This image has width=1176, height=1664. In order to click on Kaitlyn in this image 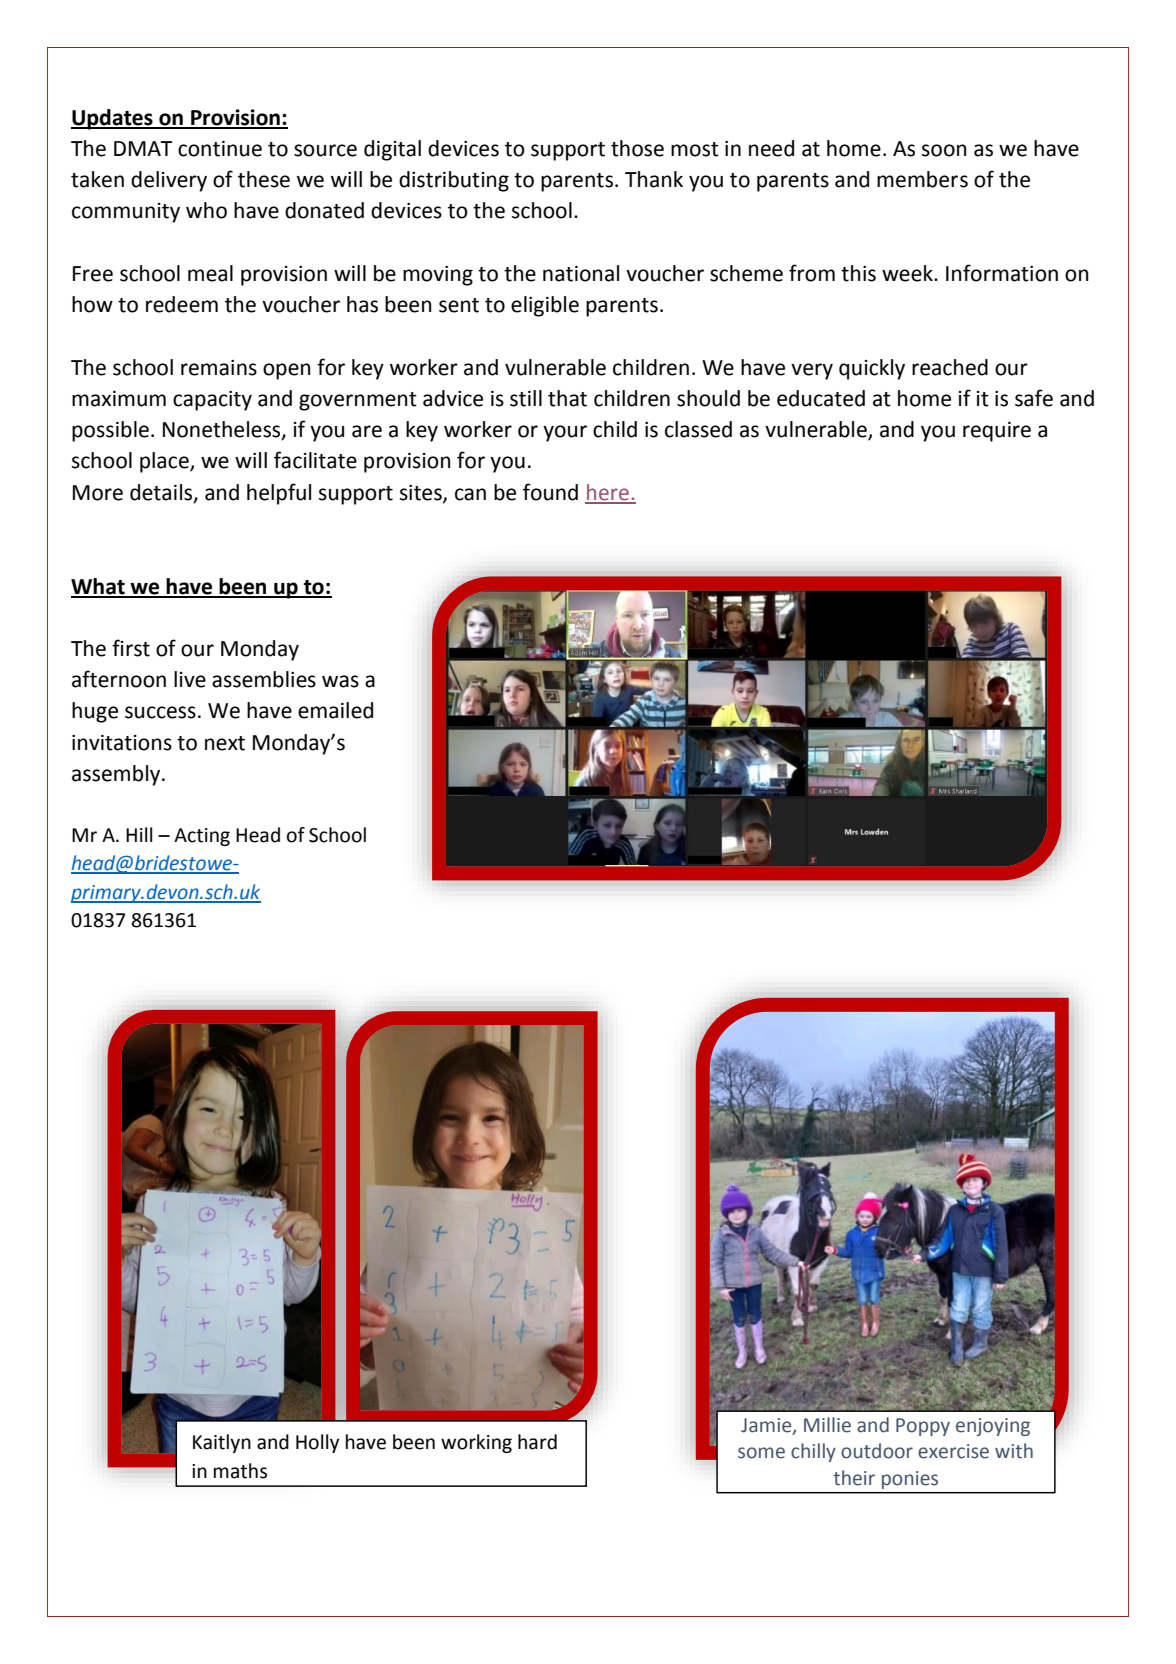, I will do `click(222, 1443)`.
